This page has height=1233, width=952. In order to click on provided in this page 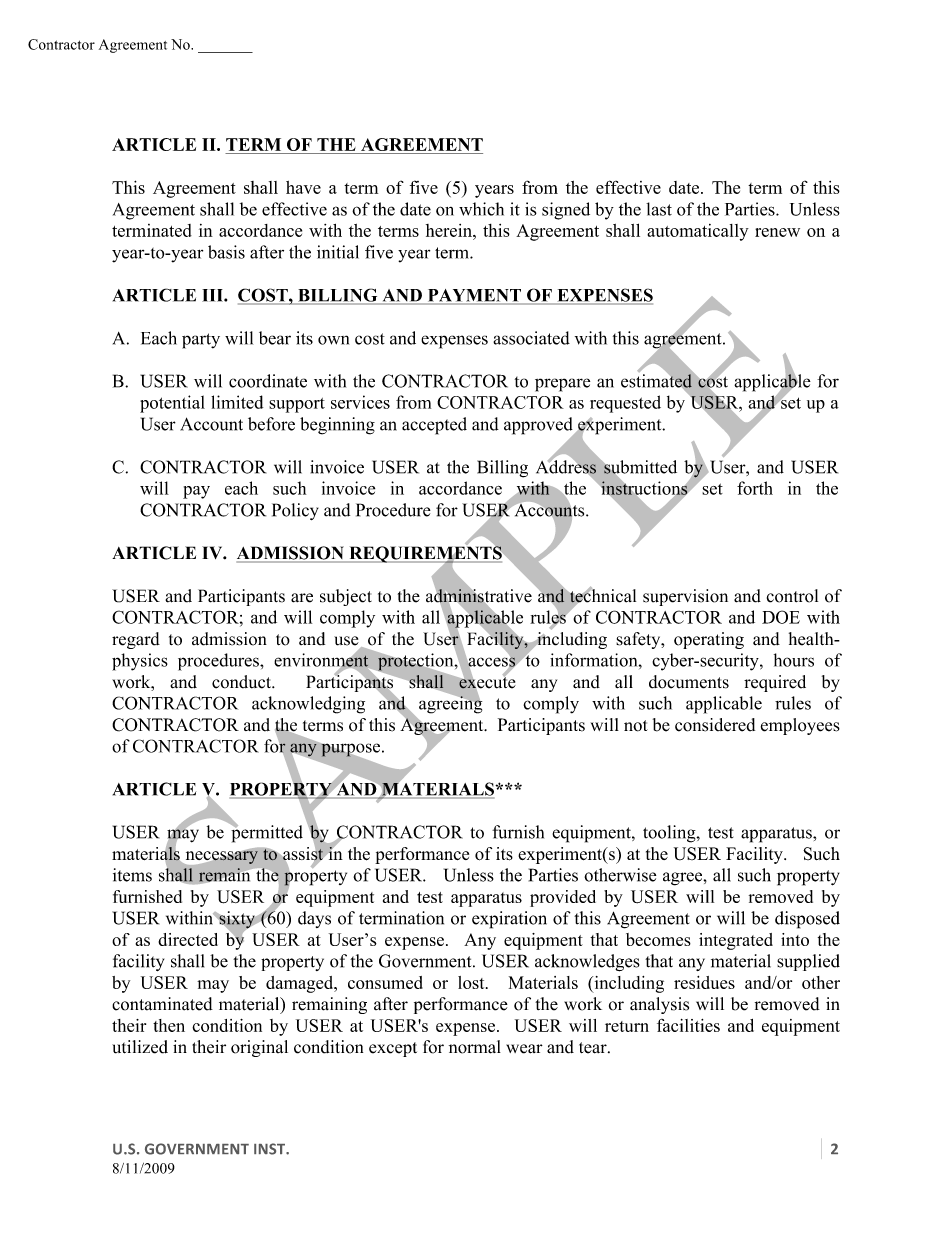, I will do `click(563, 898)`.
